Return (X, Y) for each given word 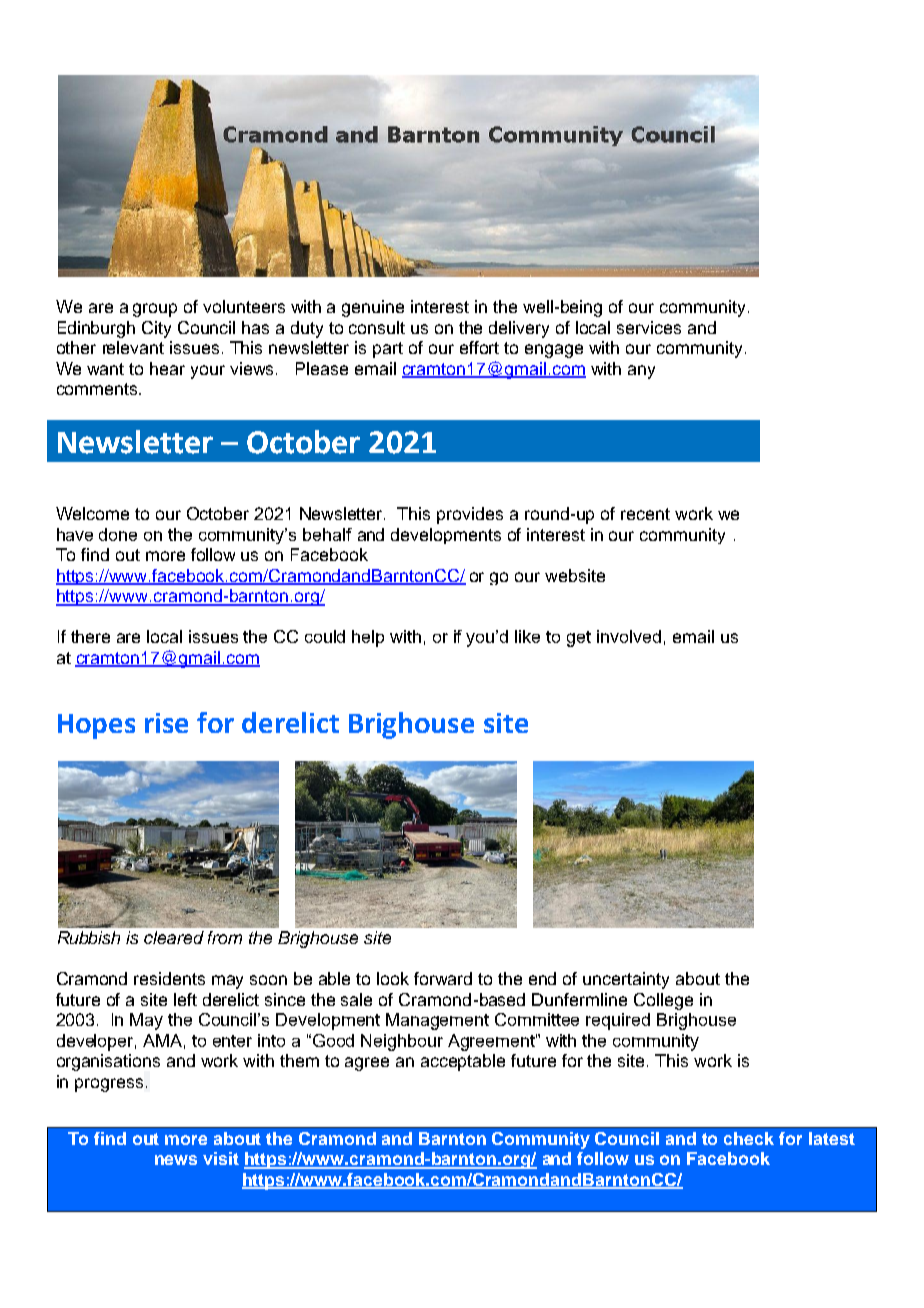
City (156, 329)
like (527, 636)
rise (166, 723)
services (649, 327)
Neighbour (402, 1042)
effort (479, 347)
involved (629, 636)
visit (221, 1158)
